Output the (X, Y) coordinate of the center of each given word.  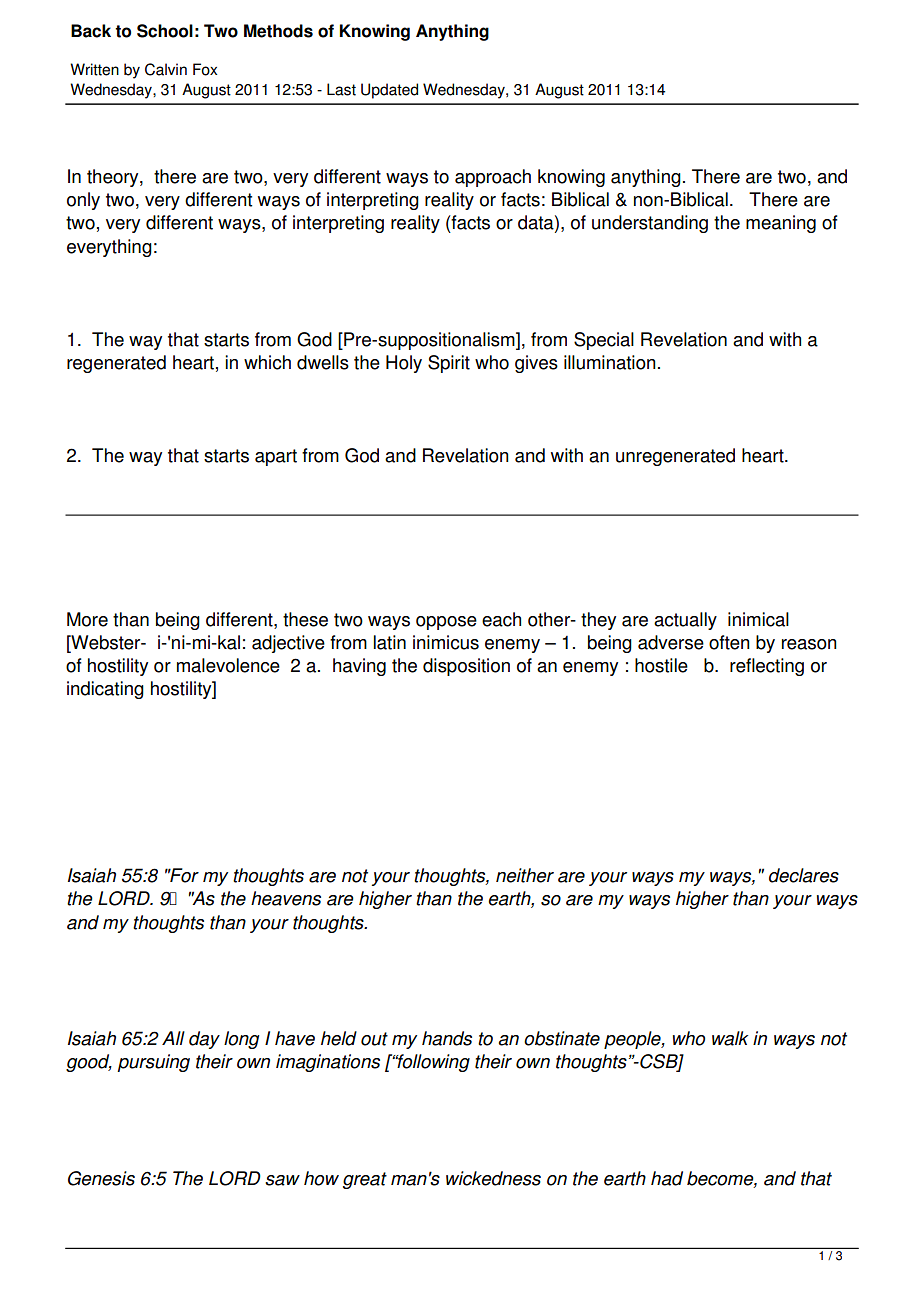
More (87, 619)
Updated (389, 91)
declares (804, 875)
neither (525, 875)
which (267, 362)
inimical (758, 619)
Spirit (449, 364)
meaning (781, 224)
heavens (286, 898)
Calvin (166, 69)
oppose (446, 623)
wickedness (493, 1178)
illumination (610, 362)
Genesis (101, 1178)
